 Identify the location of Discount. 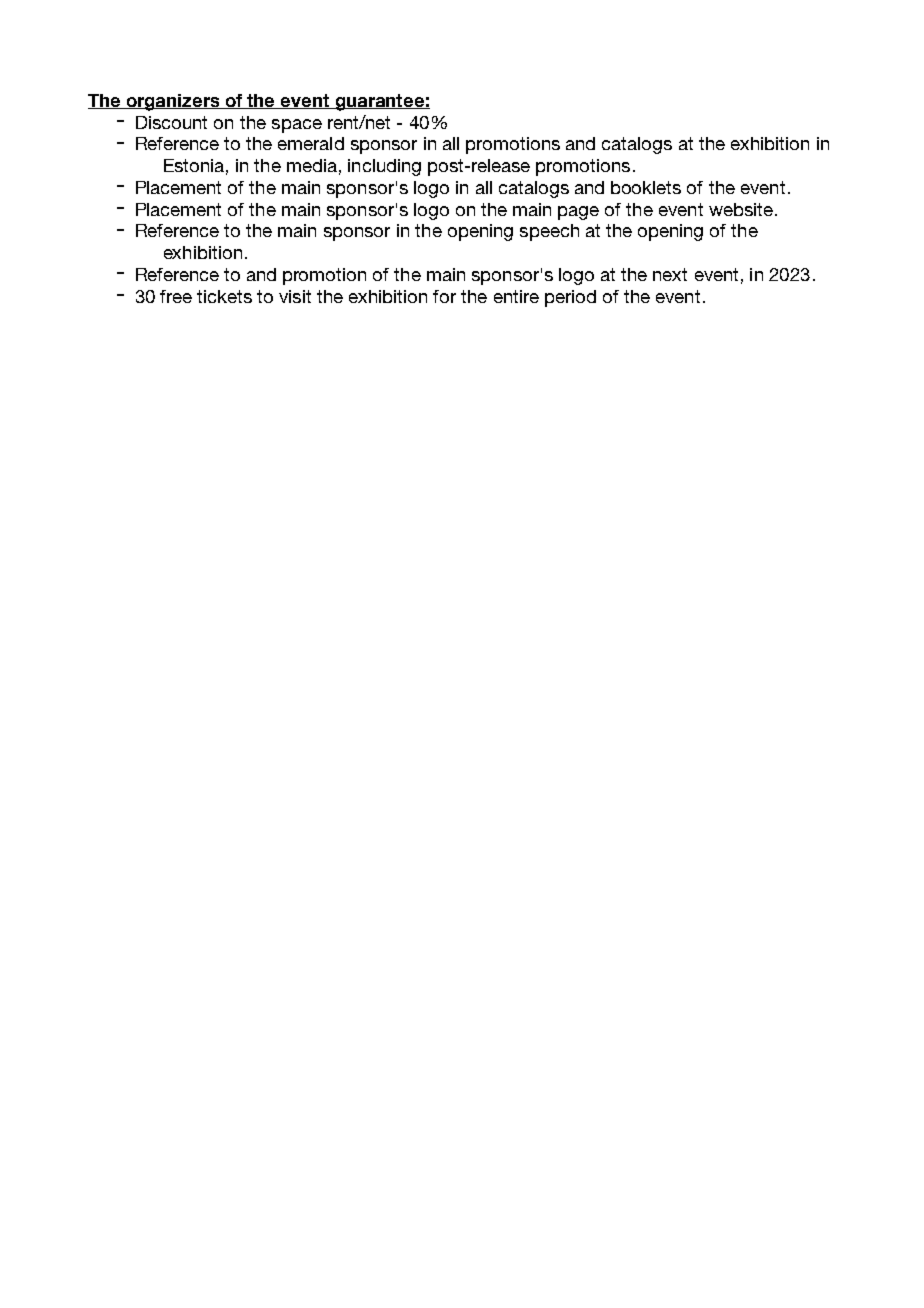
(171, 122).
